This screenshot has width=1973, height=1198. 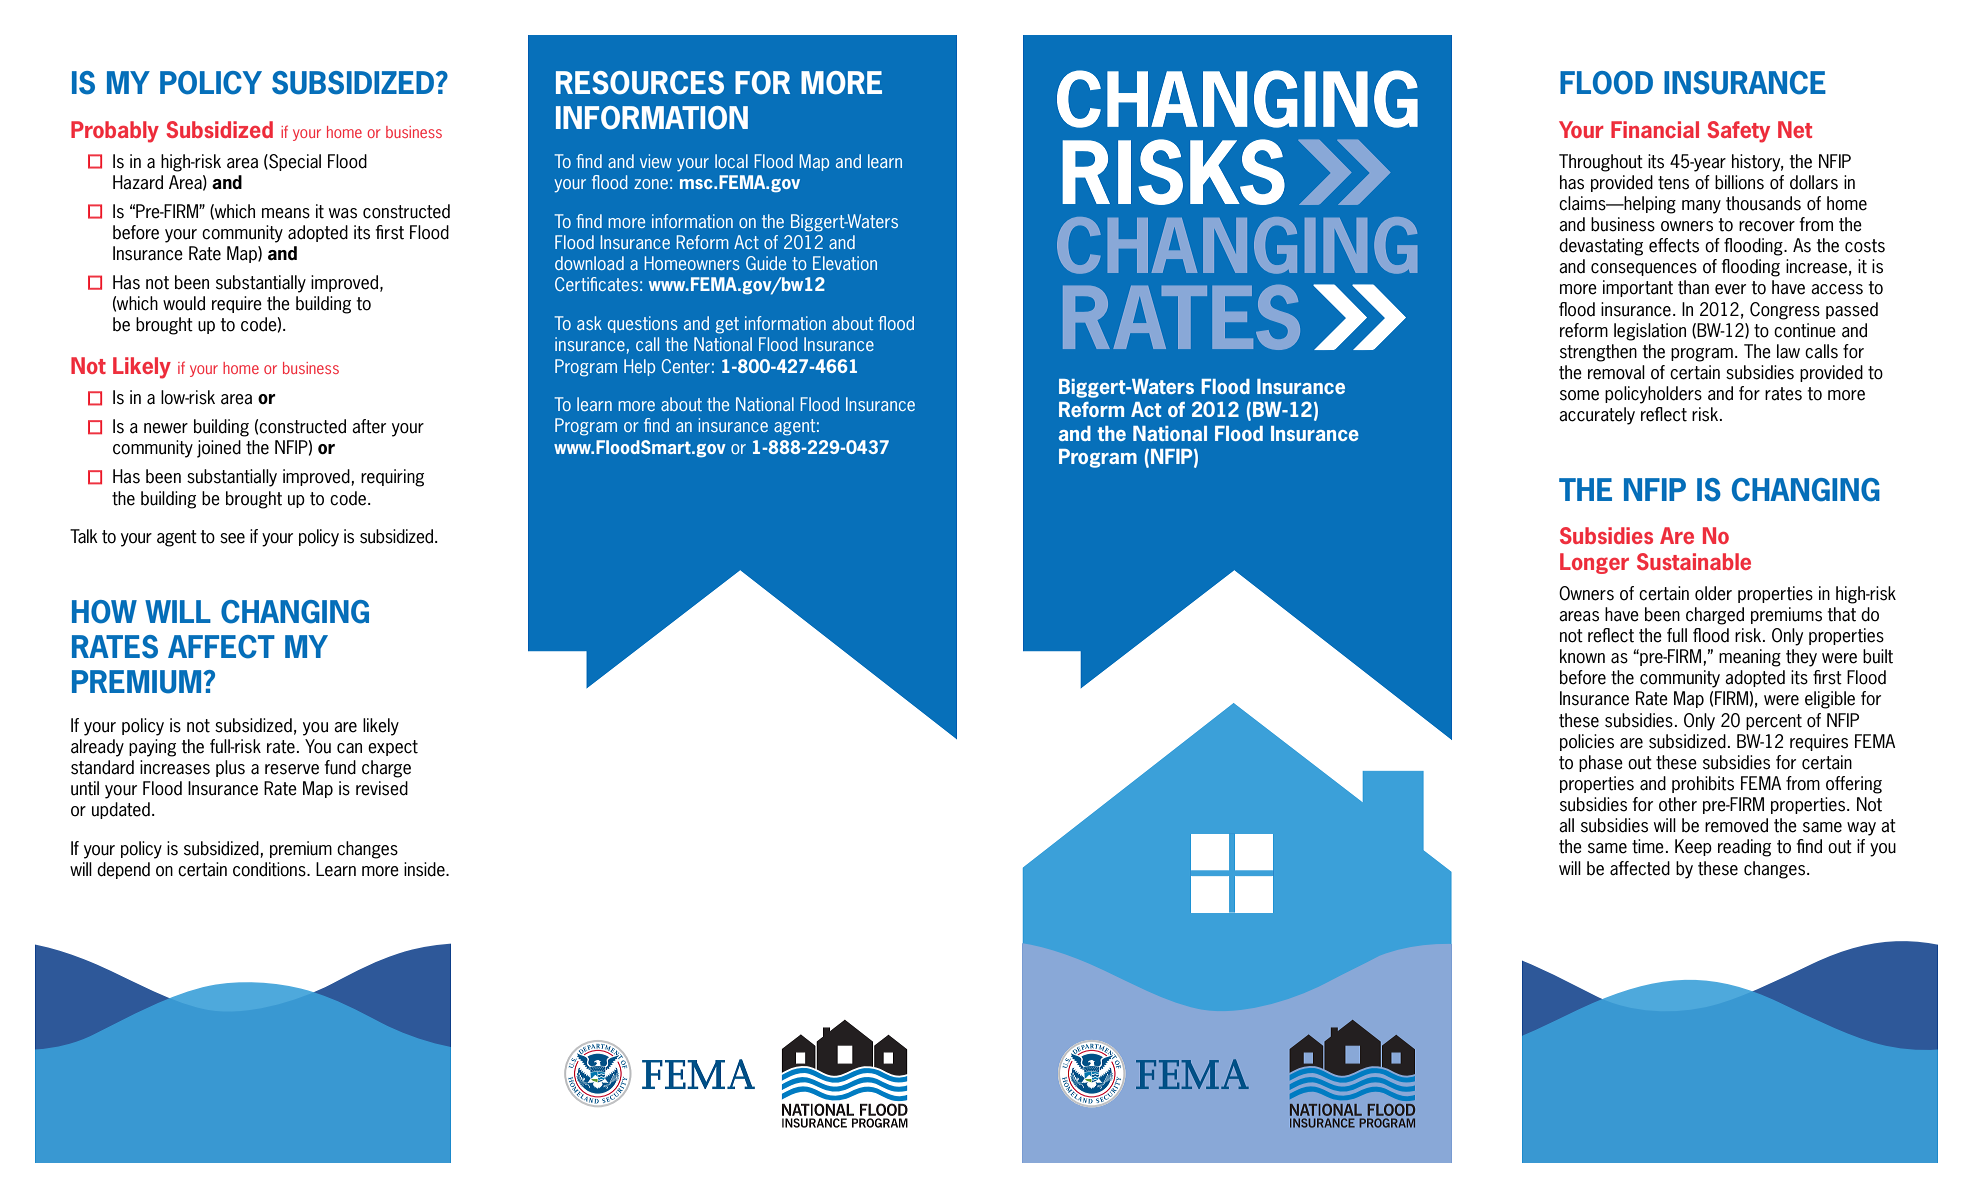 I want to click on strengthen, so click(x=1598, y=353).
